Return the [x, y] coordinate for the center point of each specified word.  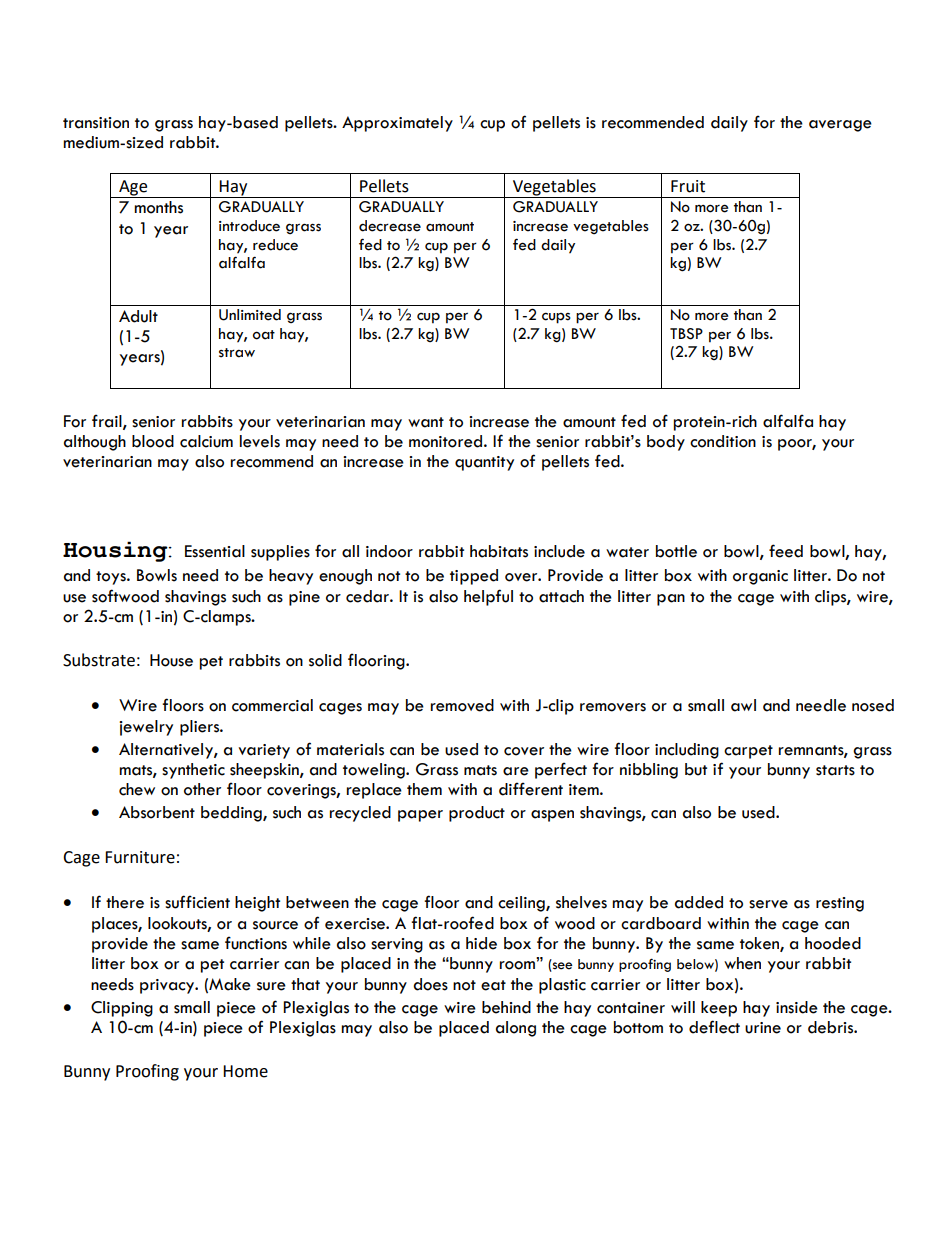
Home [245, 1071]
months [158, 207]
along [516, 1029]
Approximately [397, 124]
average [840, 126]
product [477, 814]
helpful [488, 597]
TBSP [686, 334]
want [426, 422]
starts [835, 770]
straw [237, 353]
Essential [215, 551]
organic [760, 577]
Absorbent [157, 812]
